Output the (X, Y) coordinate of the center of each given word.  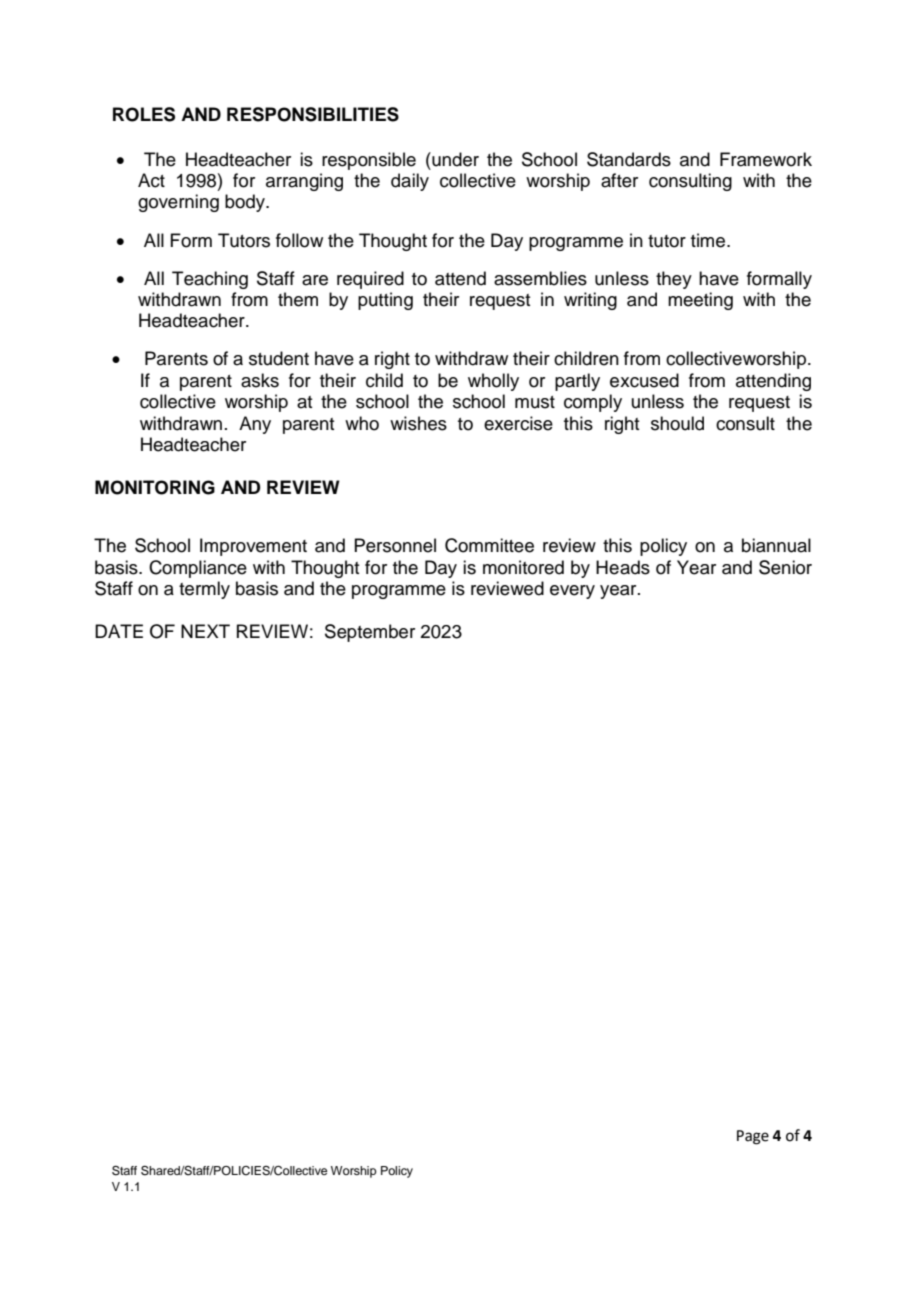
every (572, 592)
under (454, 159)
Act (151, 180)
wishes (418, 423)
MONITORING (155, 487)
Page (753, 1137)
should (677, 423)
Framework (766, 159)
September (370, 633)
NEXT (205, 631)
